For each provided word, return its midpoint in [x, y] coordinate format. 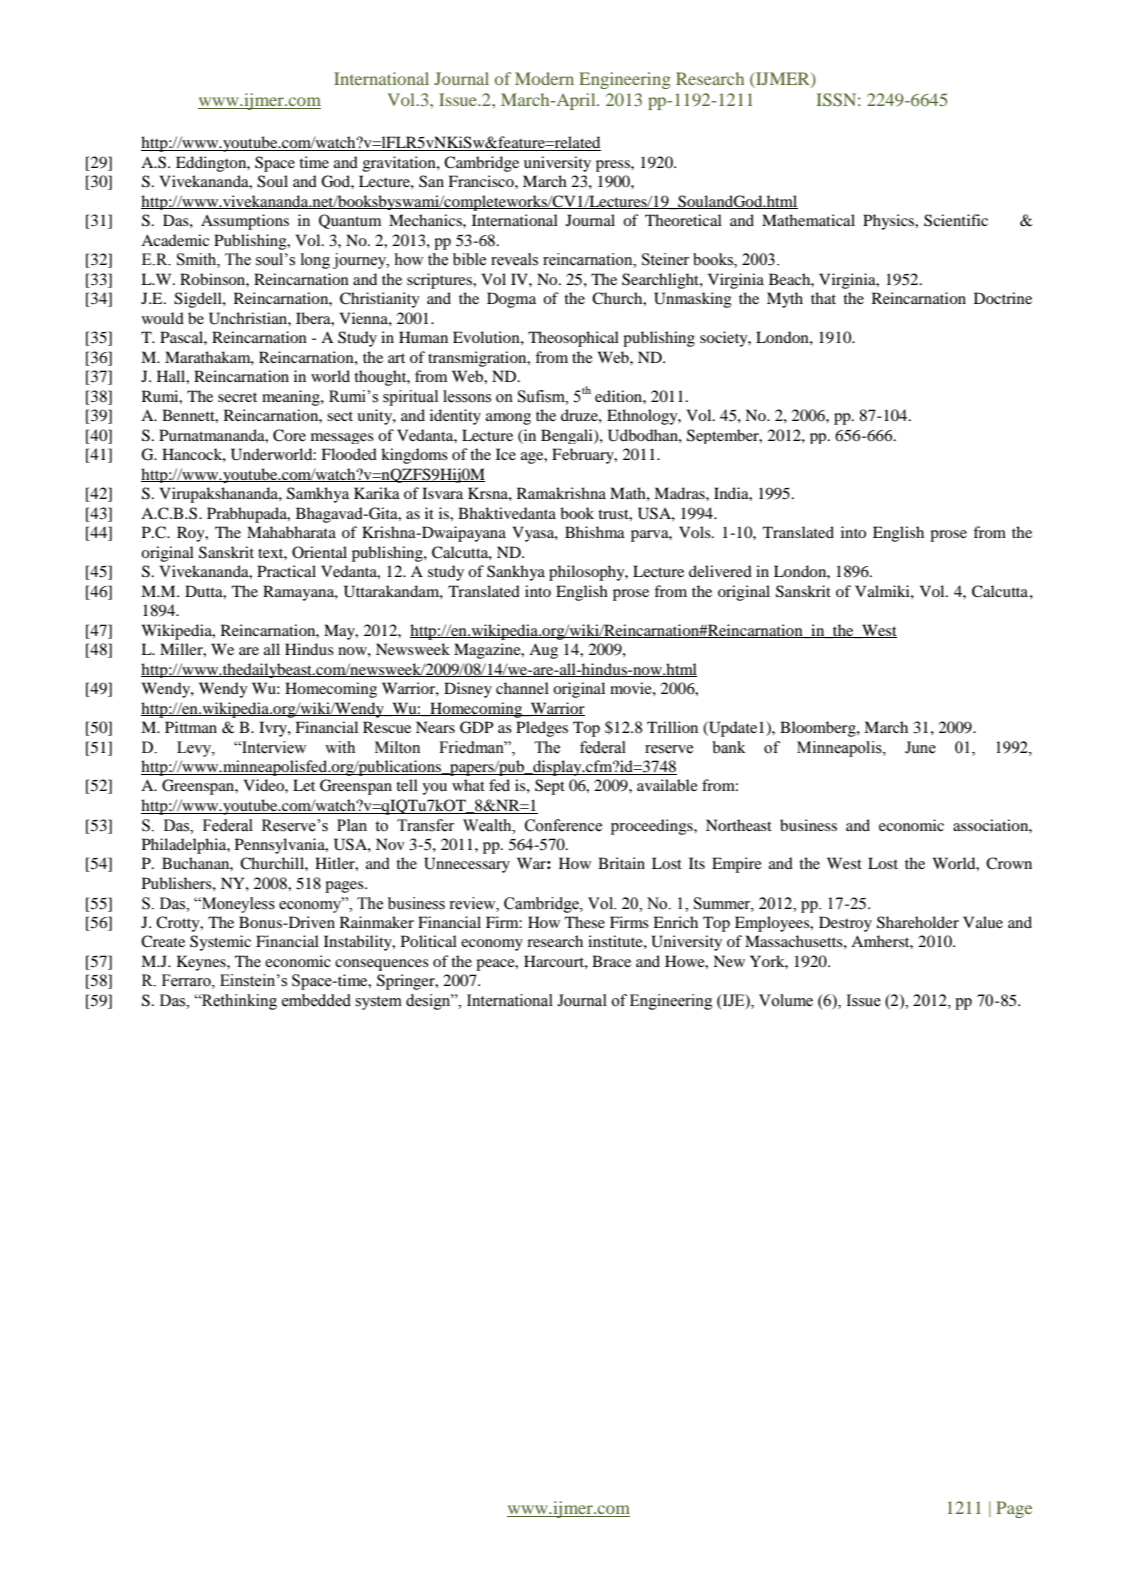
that [823, 298]
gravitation [400, 164]
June [920, 747]
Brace [611, 961]
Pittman [191, 727]
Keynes [202, 963]
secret [237, 397]
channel [522, 688]
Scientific [956, 220]
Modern [544, 78]
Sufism [542, 396]
